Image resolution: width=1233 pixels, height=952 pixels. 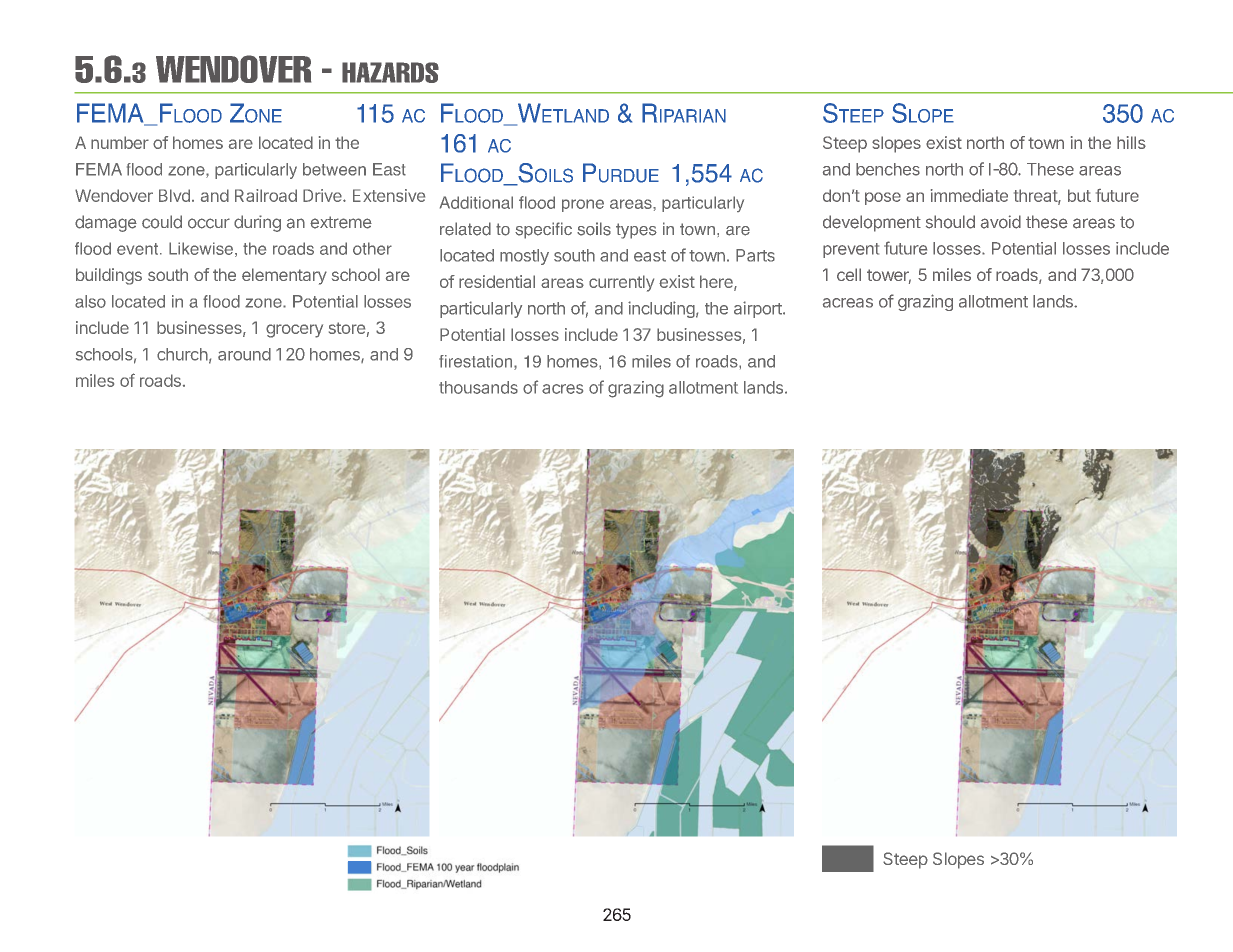 What do you see at coordinates (209, 223) in the screenshot?
I see `occur` at bounding box center [209, 223].
